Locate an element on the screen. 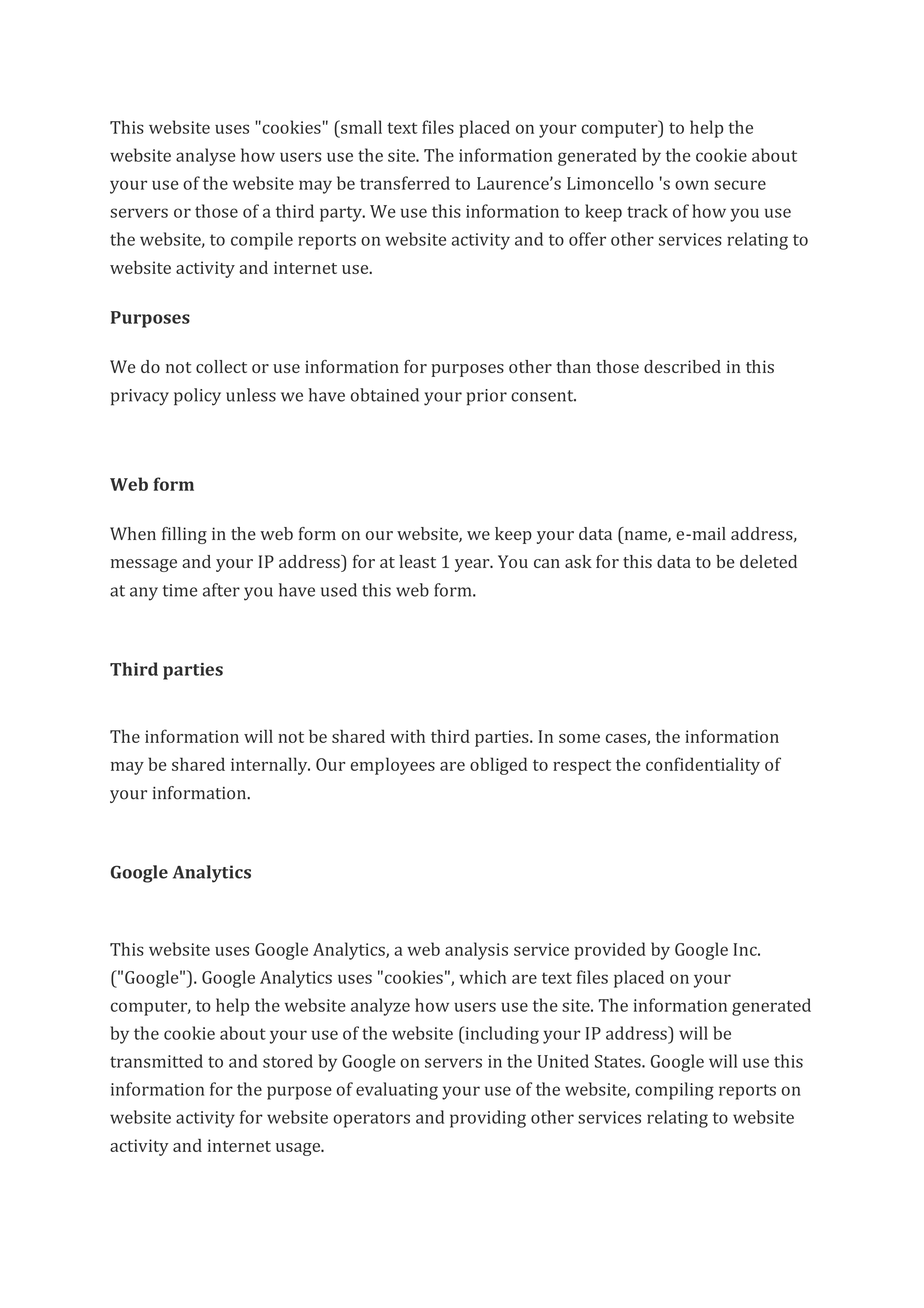 Image resolution: width=924 pixels, height=1308 pixels. prior is located at coordinates (486, 397).
